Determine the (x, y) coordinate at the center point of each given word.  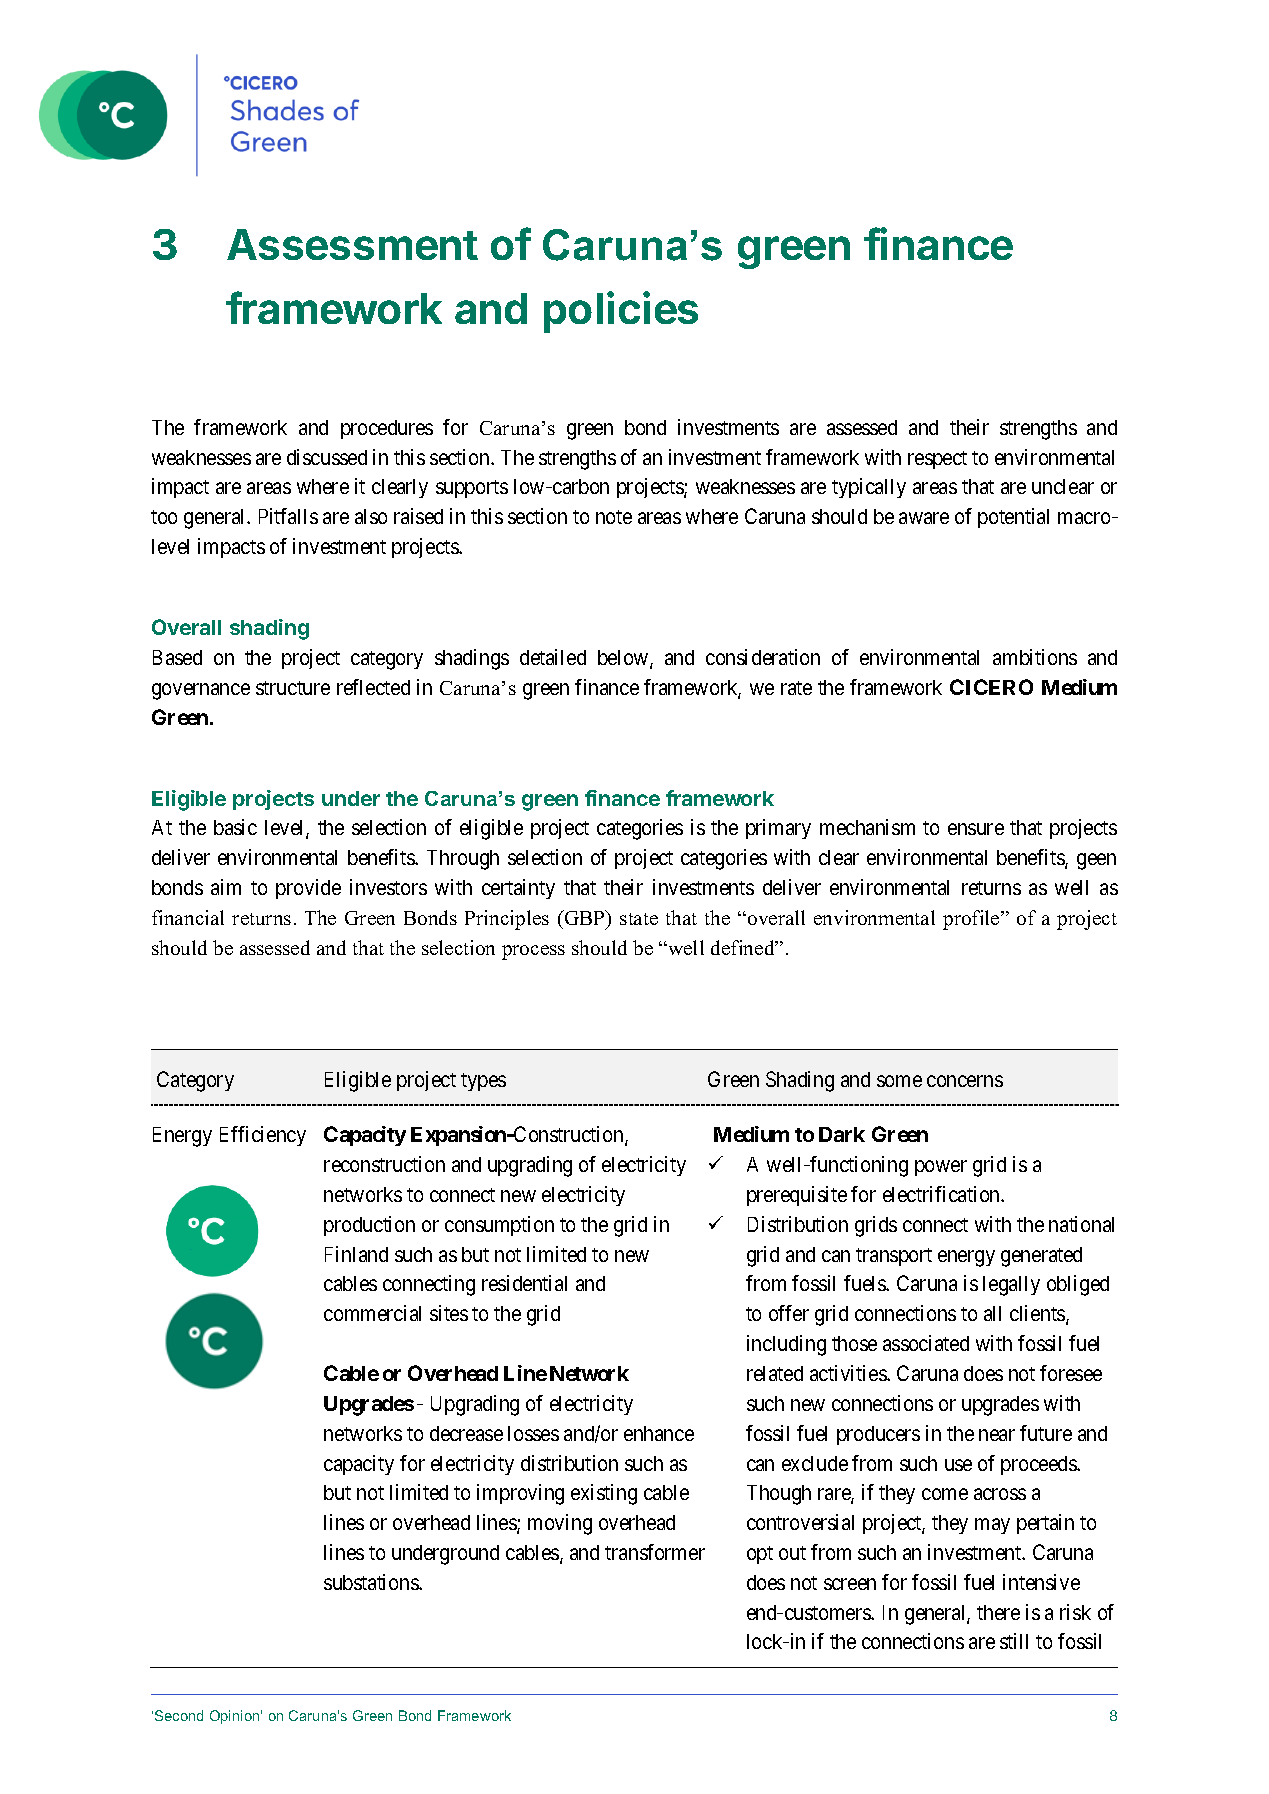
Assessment (352, 244)
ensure (976, 829)
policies (621, 312)
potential (1013, 518)
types (483, 1082)
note (614, 517)
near (997, 1435)
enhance (659, 1433)
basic (235, 827)
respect (937, 460)
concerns (965, 1081)
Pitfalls (288, 516)
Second (179, 1715)
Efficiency (263, 1136)
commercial (372, 1313)
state (639, 919)
